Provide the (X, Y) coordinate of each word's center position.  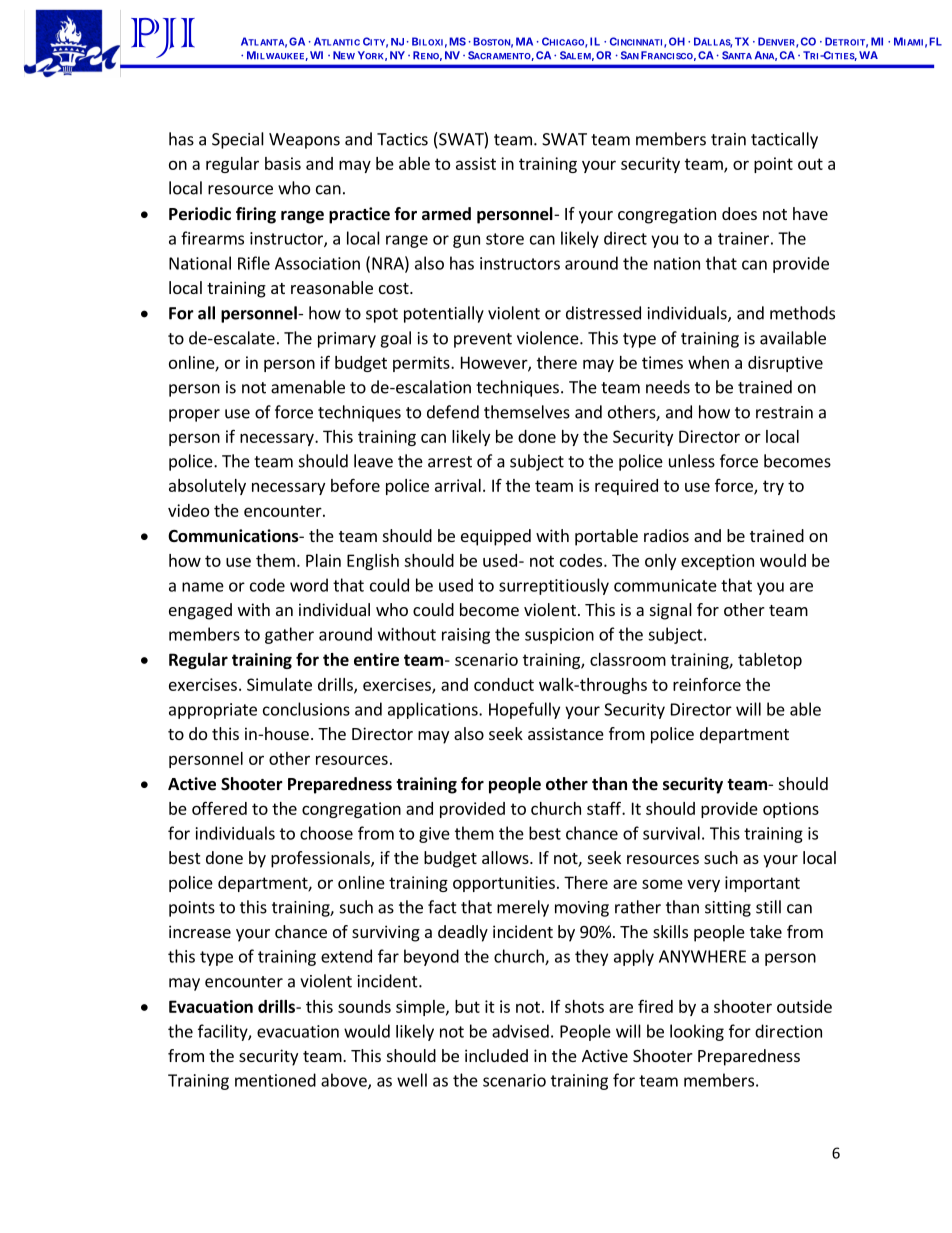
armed (446, 214)
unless (692, 461)
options (791, 810)
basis (283, 163)
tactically (784, 140)
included (496, 1055)
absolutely (207, 487)
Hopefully (524, 710)
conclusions (306, 709)
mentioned (275, 1080)
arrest (450, 462)
